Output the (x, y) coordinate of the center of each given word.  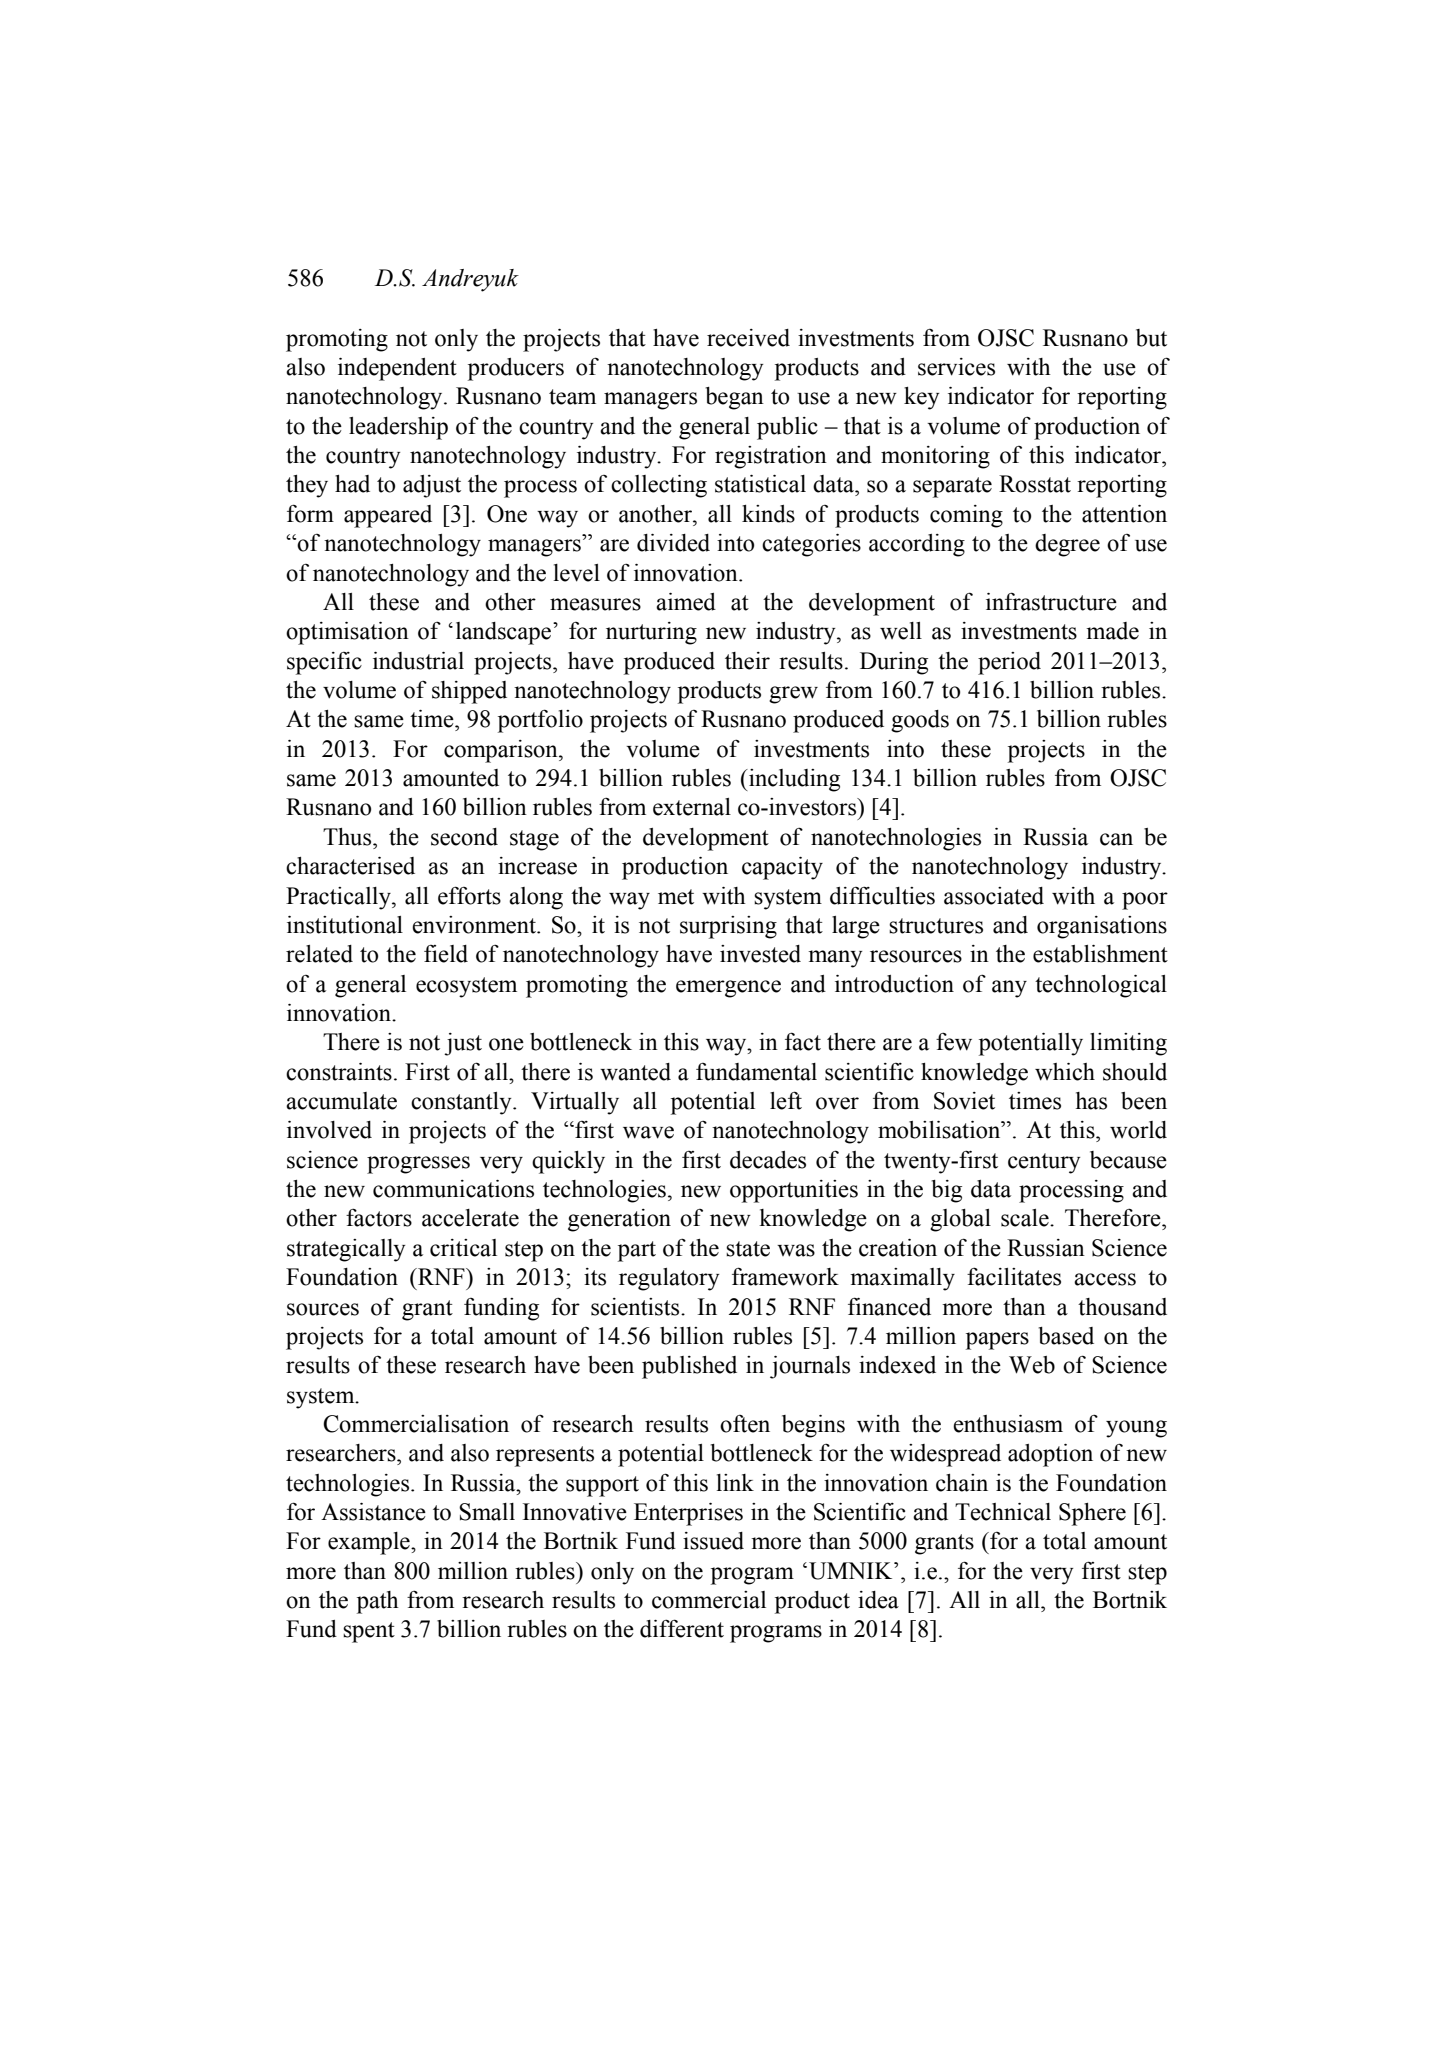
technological (1101, 986)
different (682, 1628)
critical (463, 1248)
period (1009, 663)
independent (397, 369)
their (747, 661)
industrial (418, 661)
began (734, 398)
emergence (728, 989)
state (748, 1249)
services (956, 367)
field (446, 954)
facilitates (1014, 1276)
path (378, 1602)
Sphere (1092, 1514)
